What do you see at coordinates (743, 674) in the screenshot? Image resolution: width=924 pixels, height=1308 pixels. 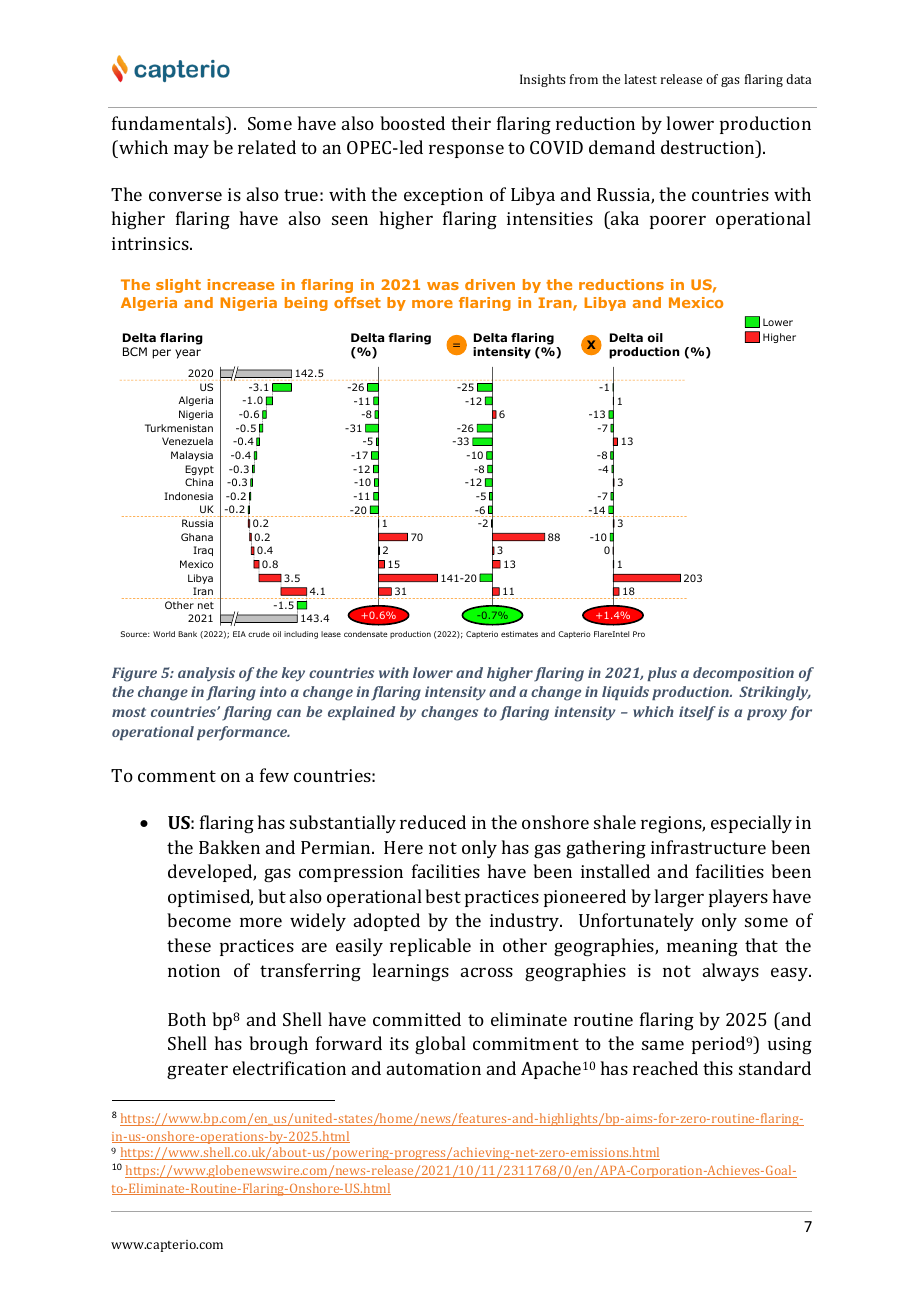 I see `decomposition` at bounding box center [743, 674].
